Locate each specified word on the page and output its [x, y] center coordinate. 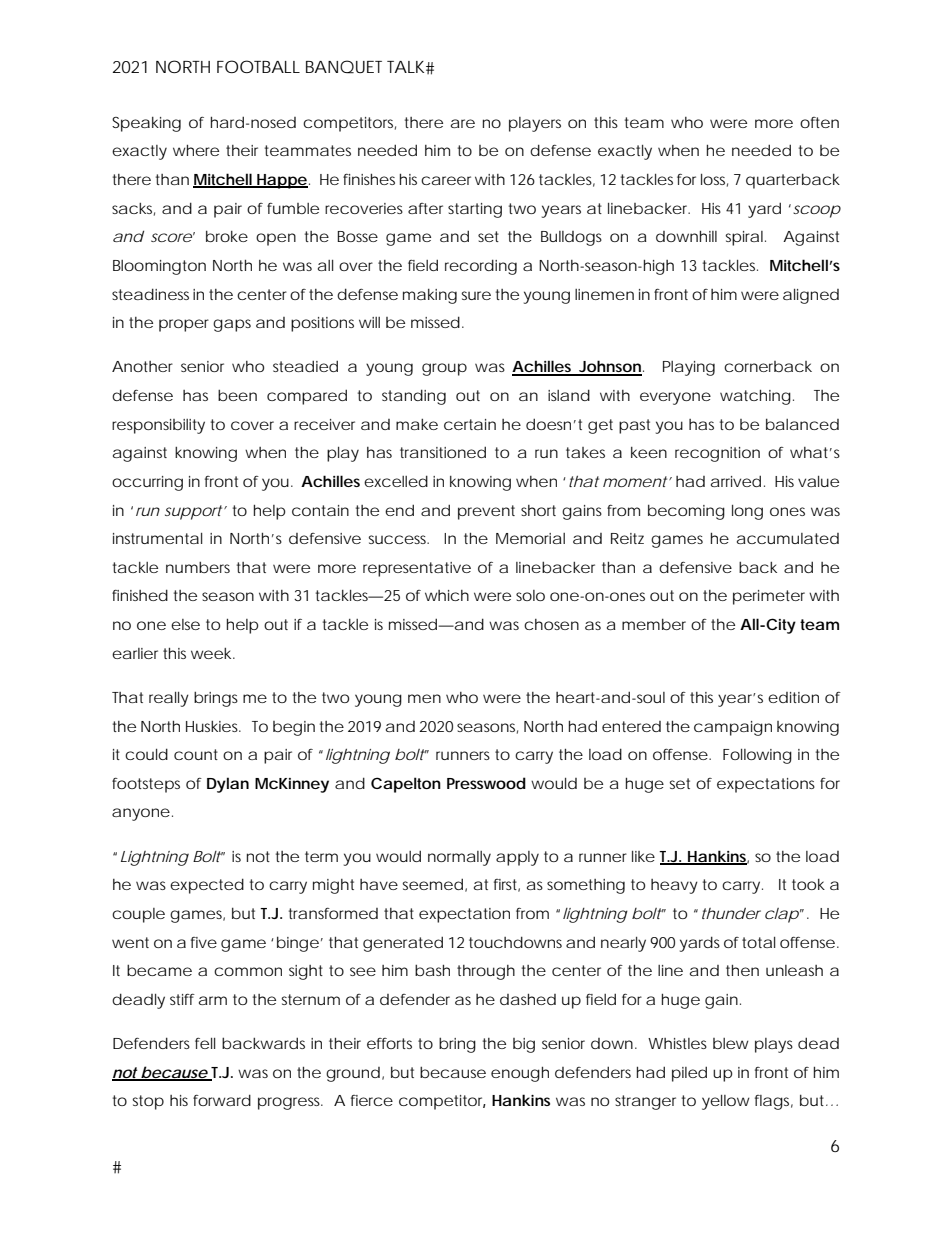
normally [459, 858]
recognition [717, 454]
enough [520, 1074]
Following [757, 756]
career [446, 180]
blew [731, 1043]
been [237, 395]
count [196, 754]
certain [470, 424]
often [819, 122]
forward [222, 1100]
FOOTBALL [258, 66]
